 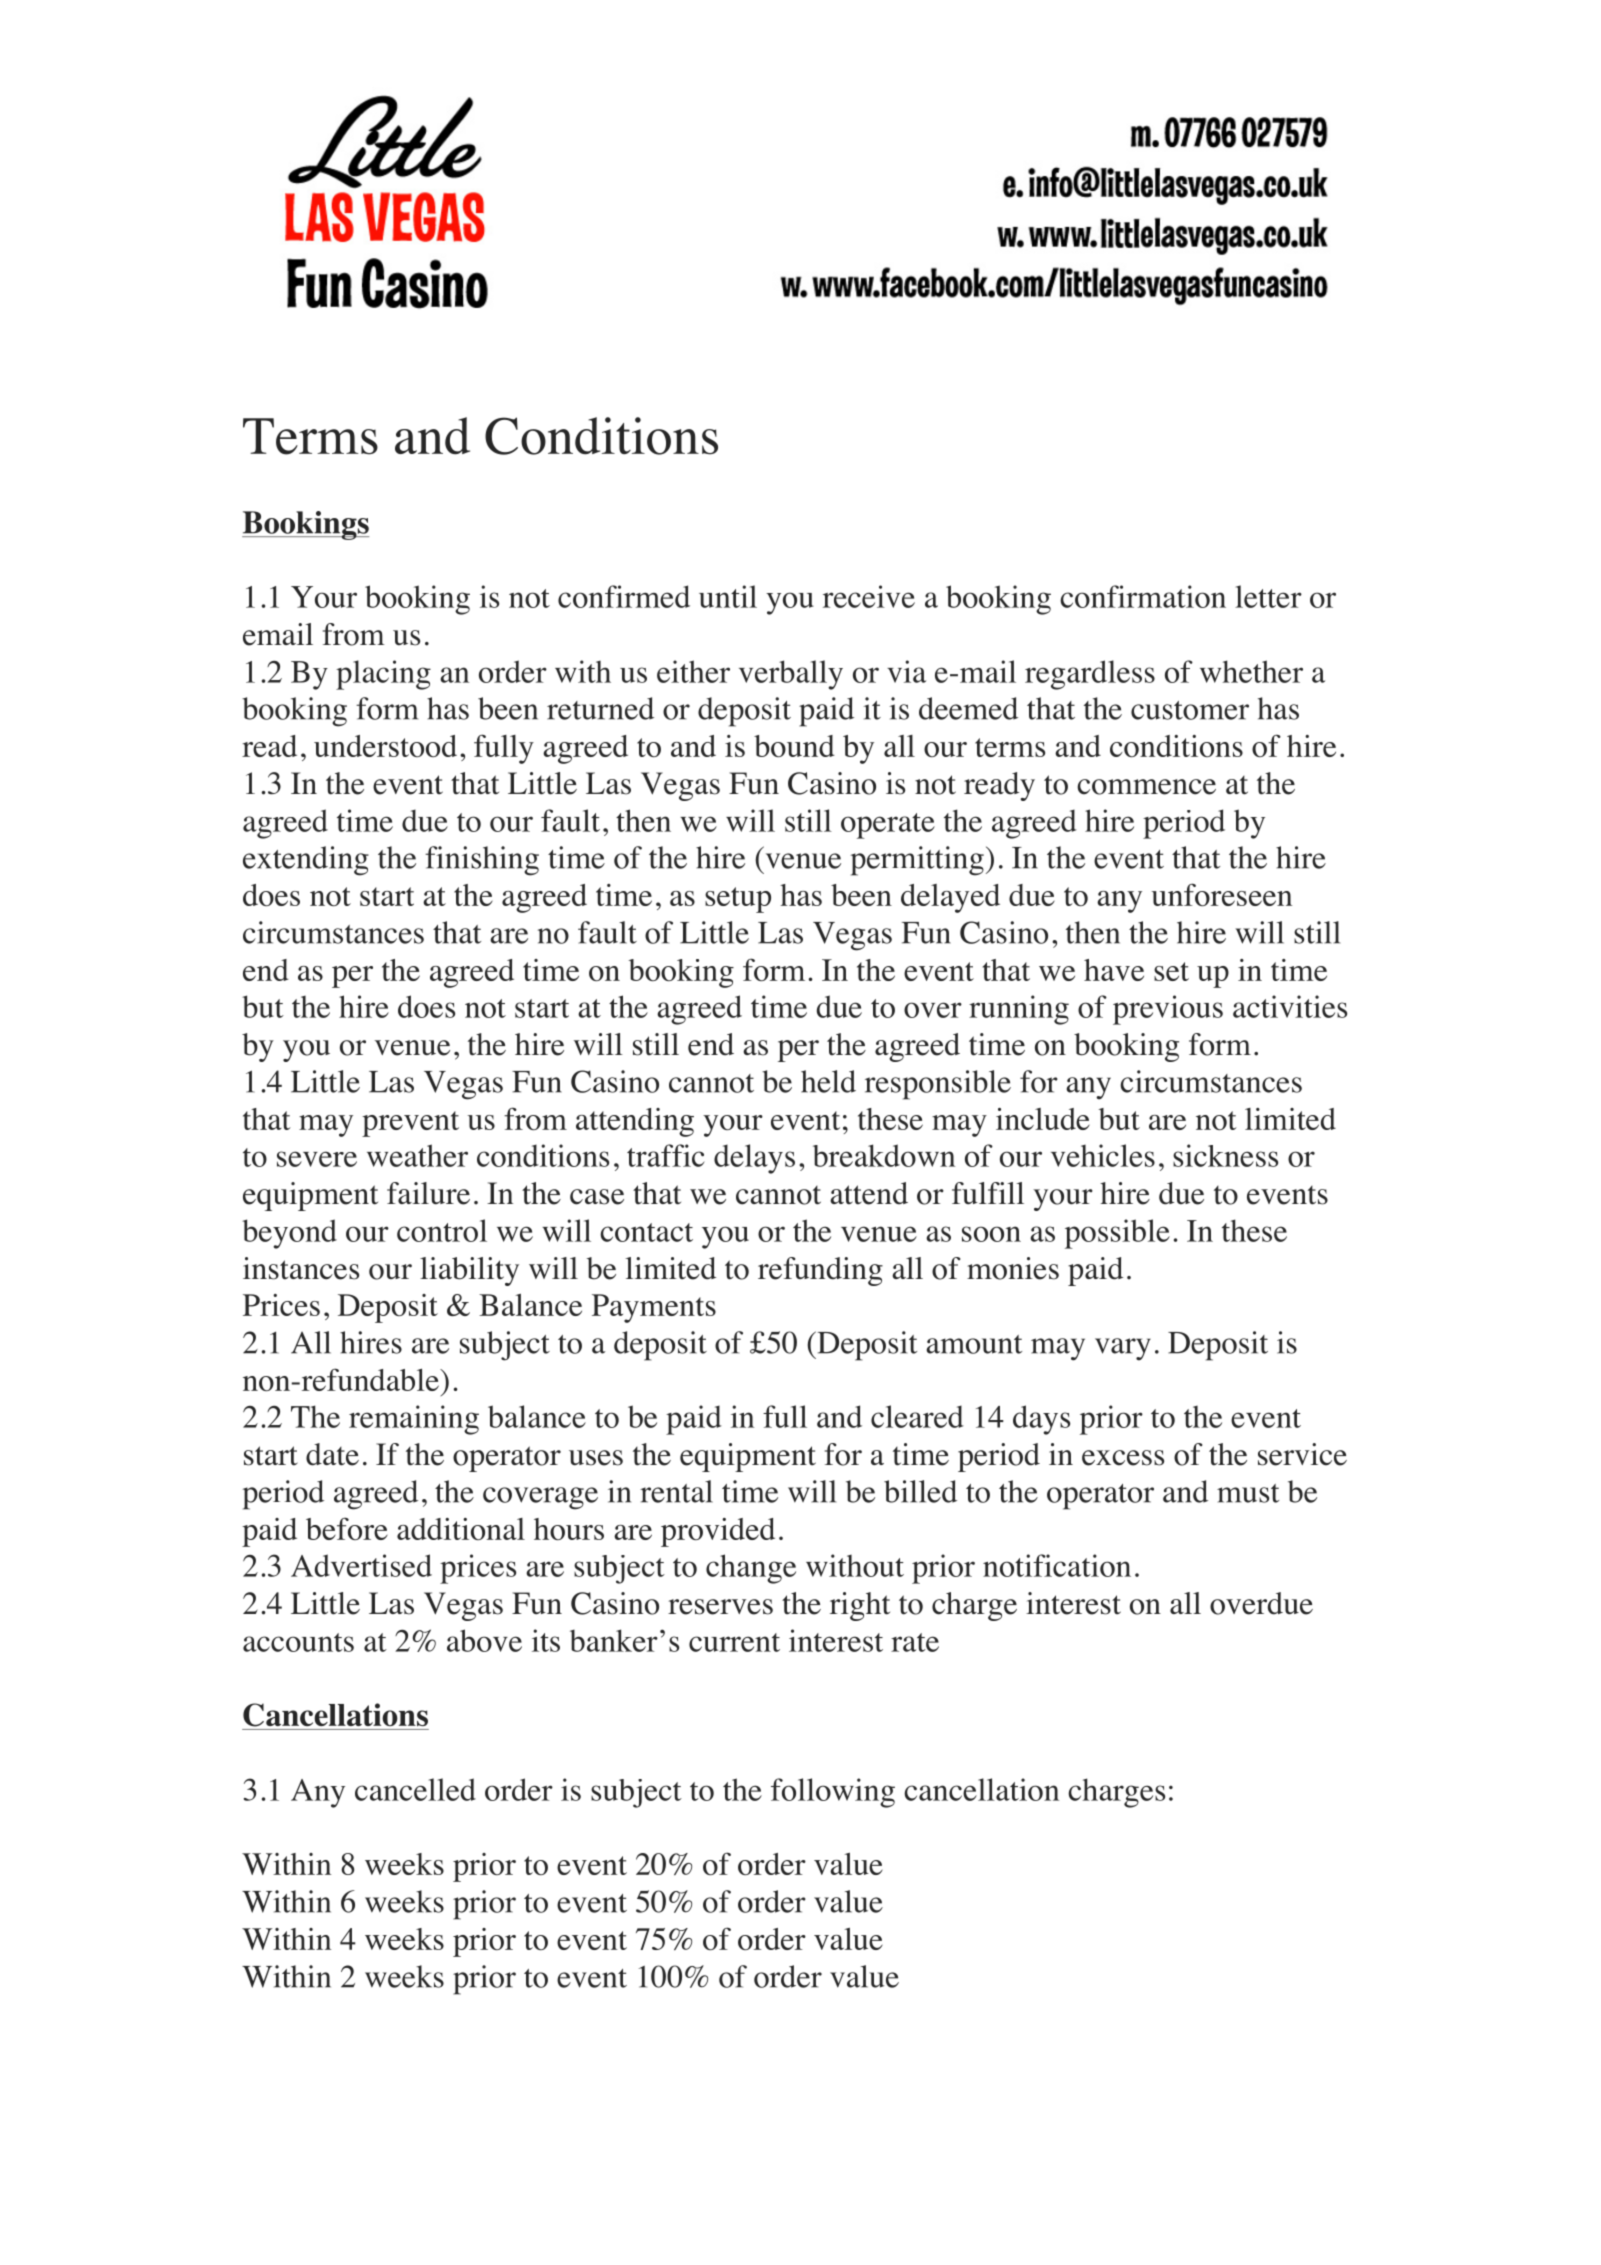 I want to click on placing, so click(x=383, y=675).
